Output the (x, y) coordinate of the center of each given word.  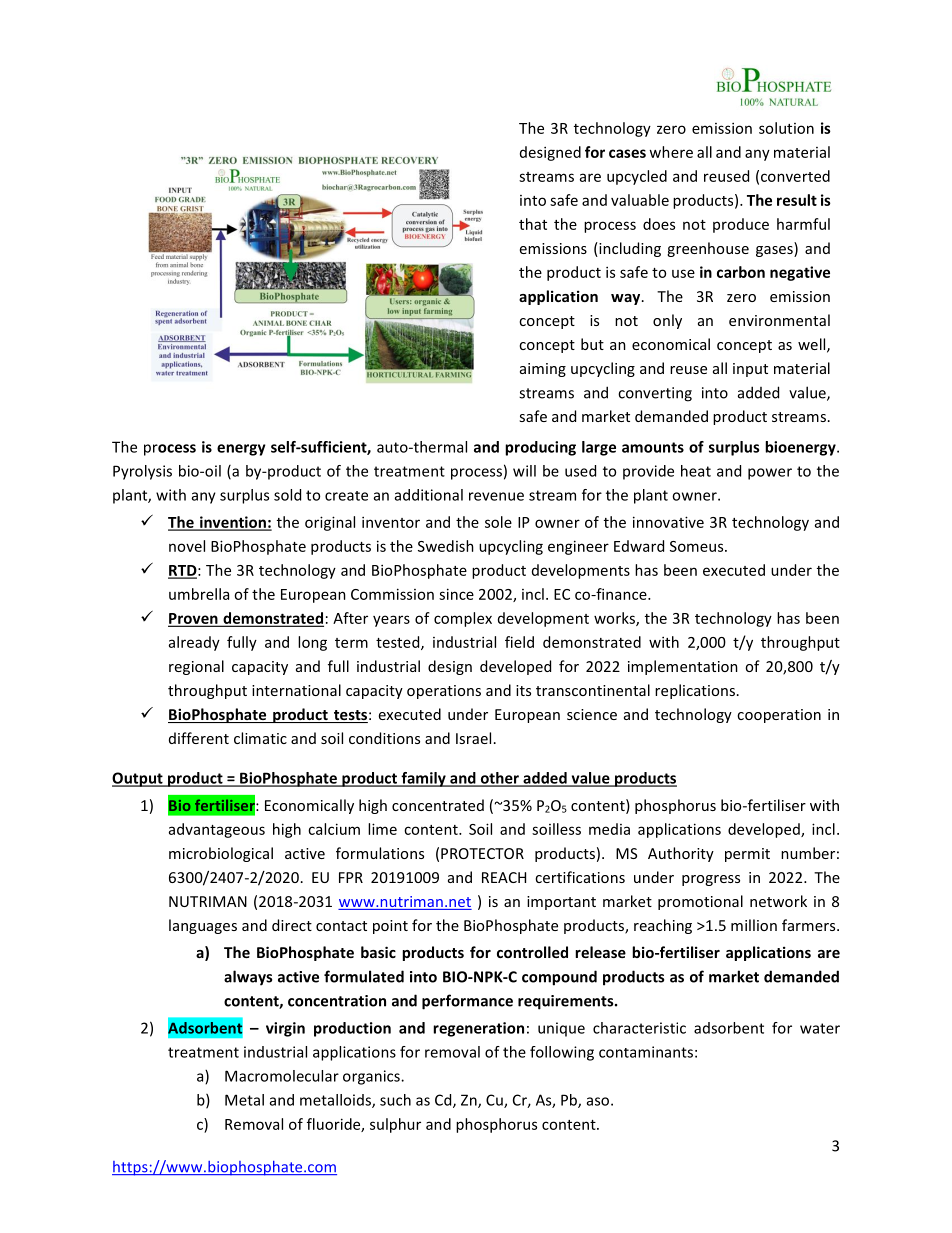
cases (627, 153)
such (395, 1100)
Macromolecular (282, 1076)
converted (795, 176)
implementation (683, 667)
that (533, 224)
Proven (194, 620)
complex (463, 619)
